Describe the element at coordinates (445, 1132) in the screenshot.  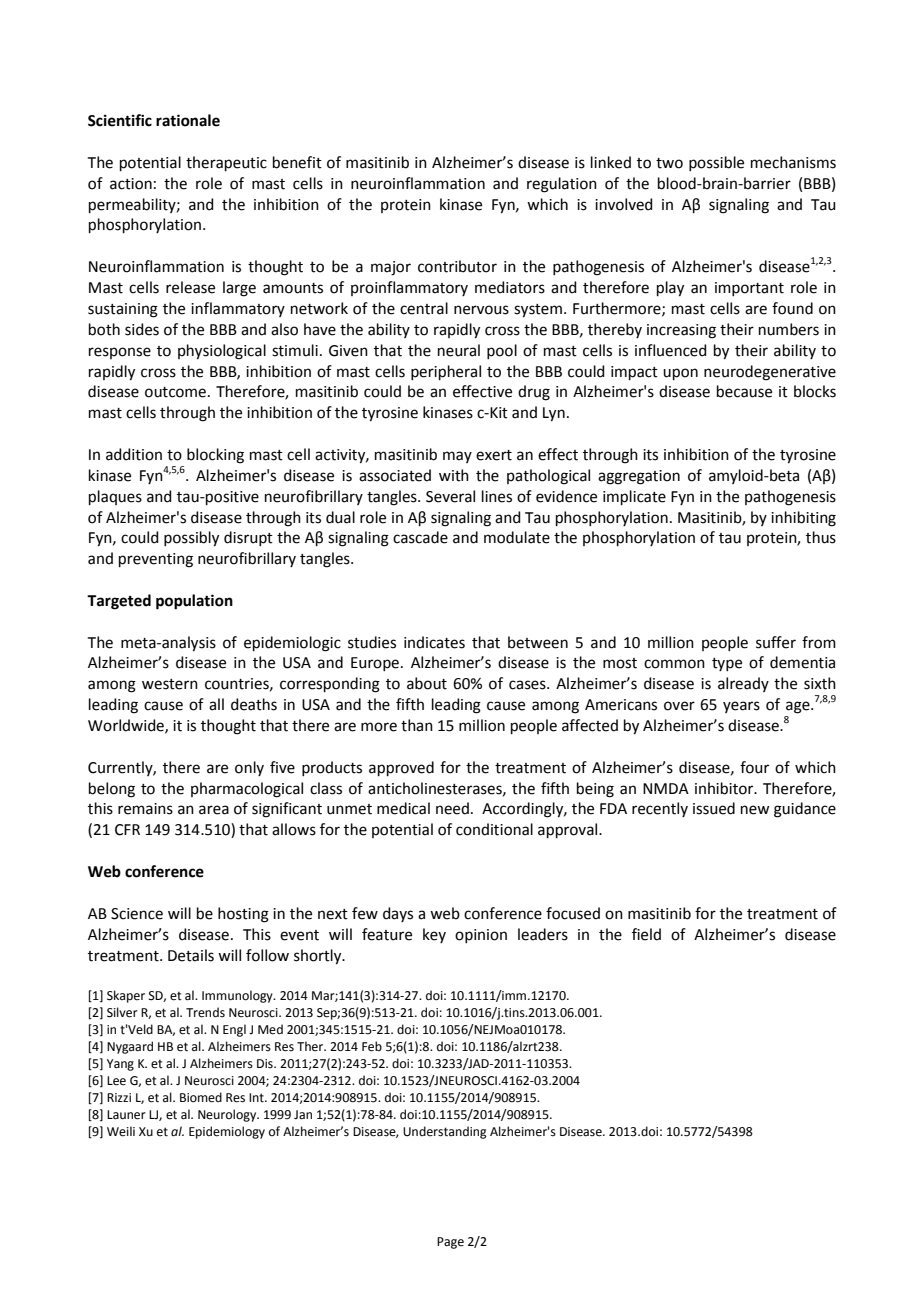
I see `Understanding` at that location.
